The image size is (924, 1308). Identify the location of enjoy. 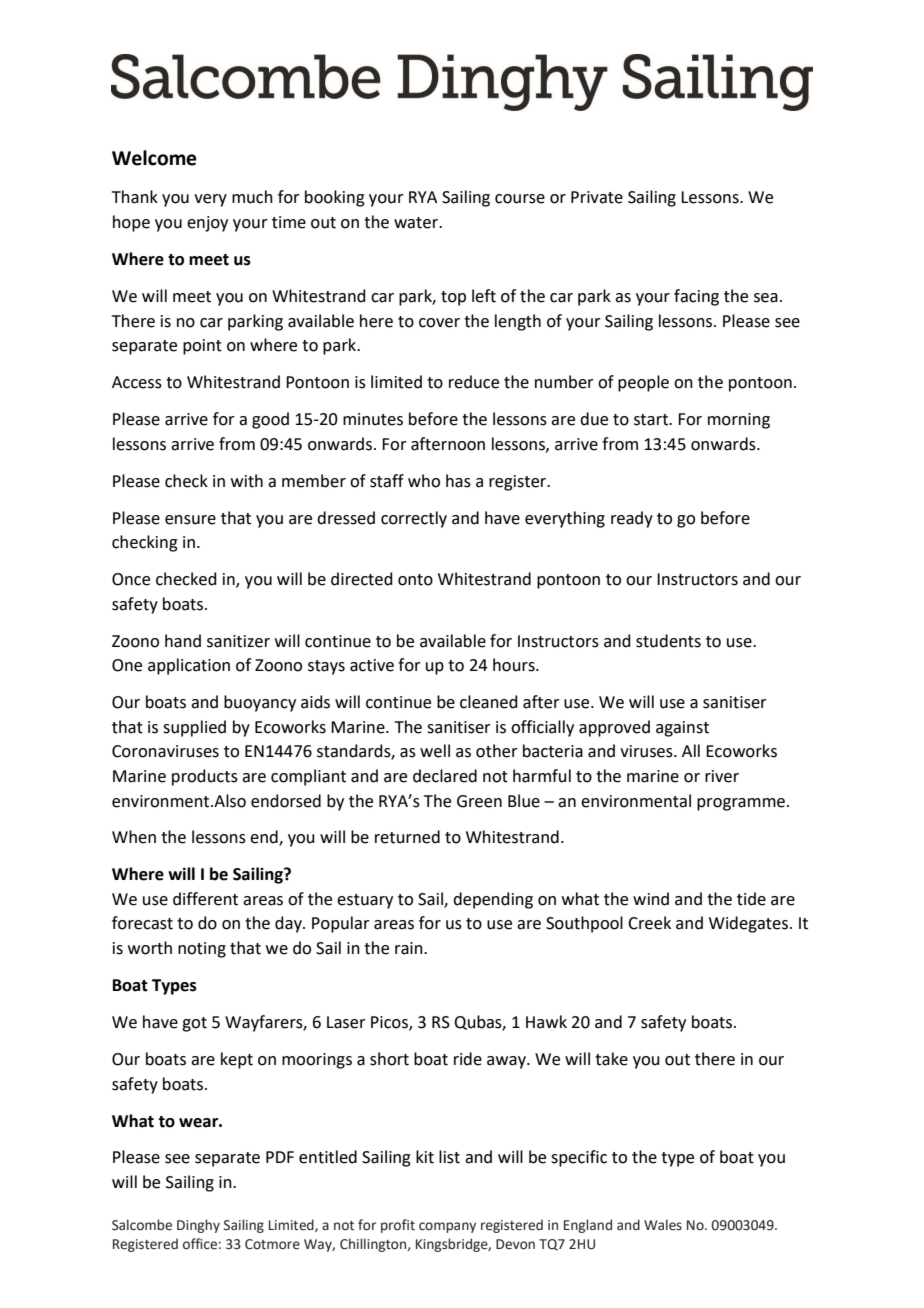
(207, 224).
